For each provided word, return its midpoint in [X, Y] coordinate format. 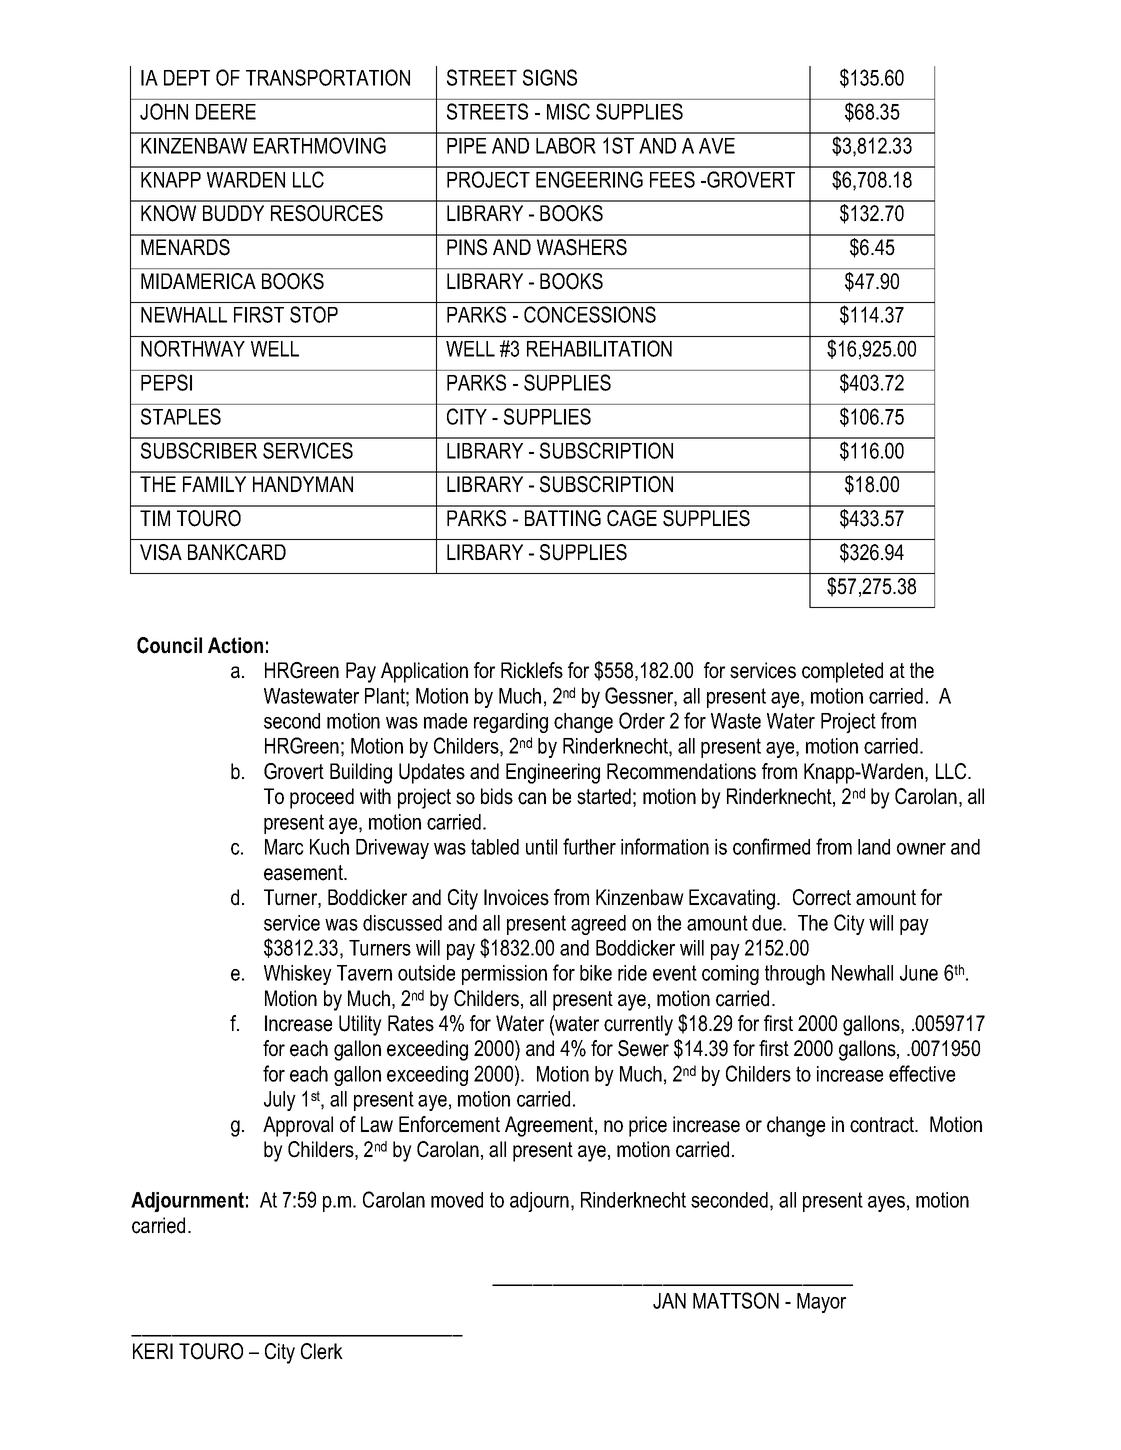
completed [842, 672]
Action [235, 645]
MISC [568, 111]
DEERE [226, 112]
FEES [672, 179]
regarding [511, 723]
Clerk [322, 1351]
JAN [669, 1301]
